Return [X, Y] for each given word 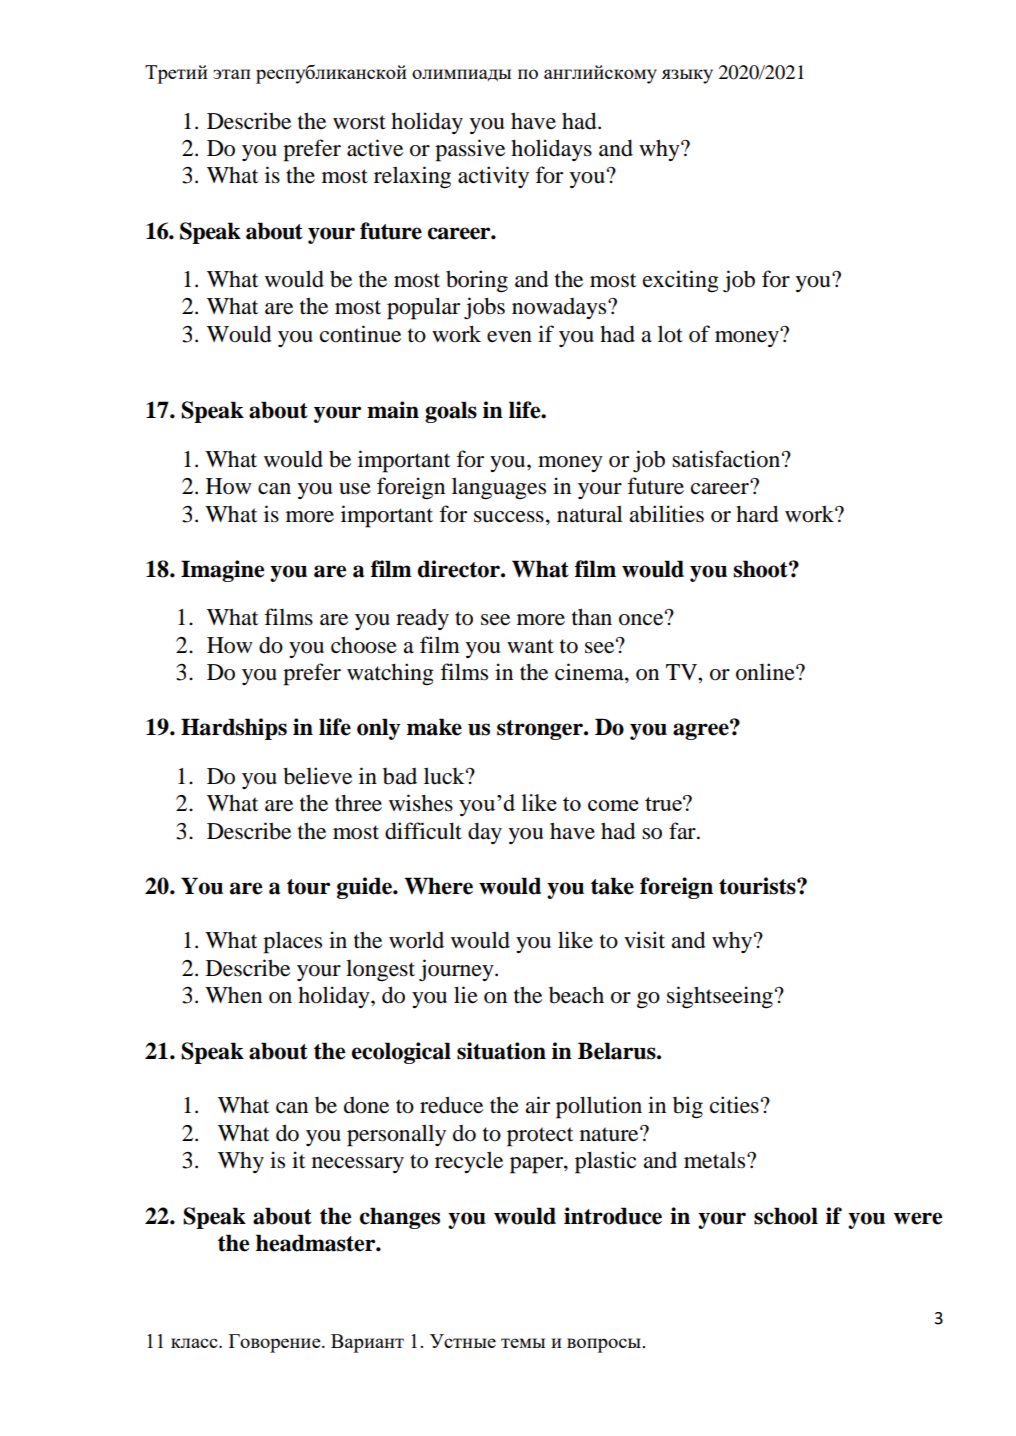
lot [670, 334]
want [530, 646]
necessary [358, 1165]
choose [364, 645]
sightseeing [720, 997]
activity [493, 177]
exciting [681, 281]
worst [359, 122]
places [292, 942]
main [393, 410]
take [612, 886]
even [509, 337]
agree [702, 731]
